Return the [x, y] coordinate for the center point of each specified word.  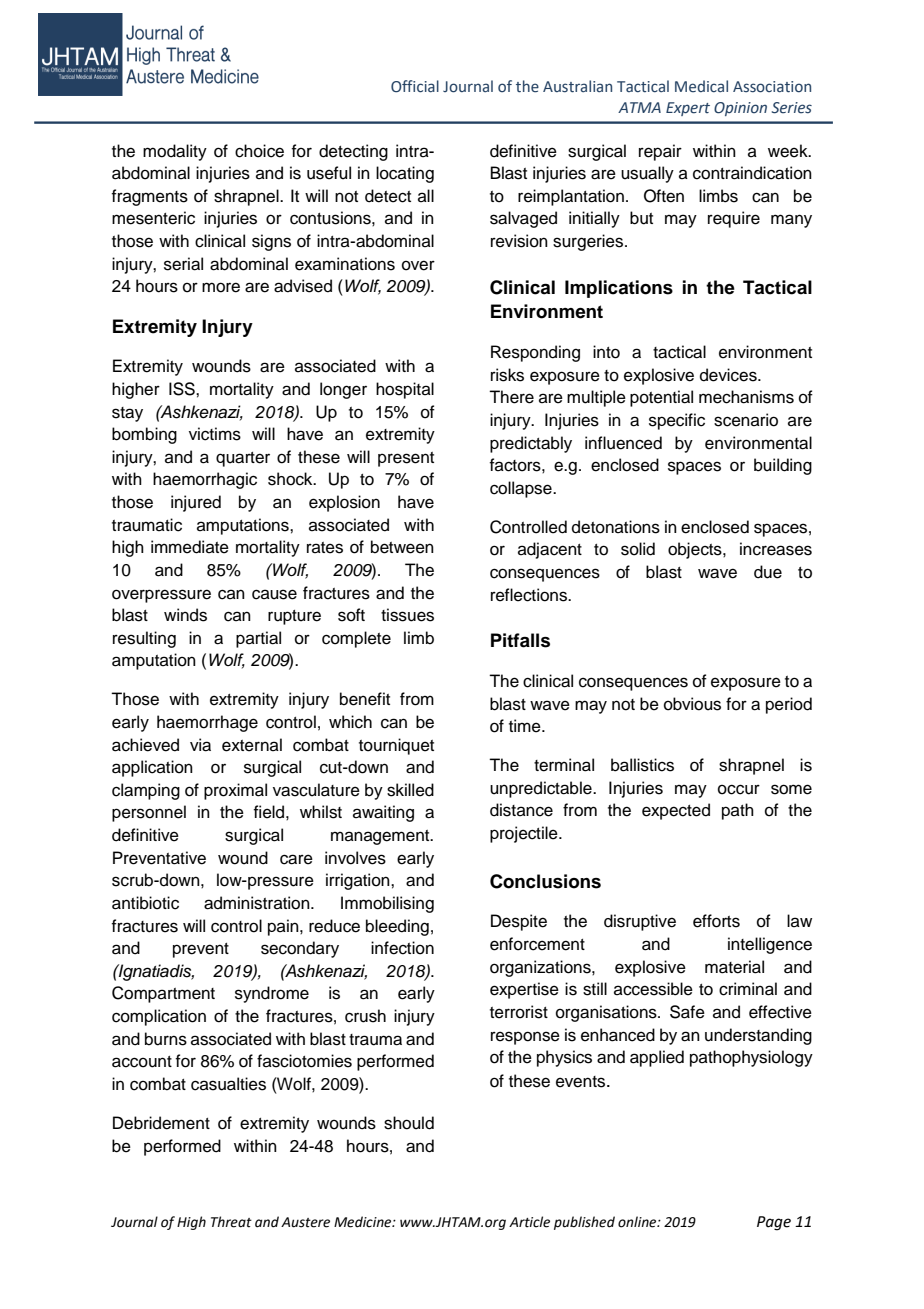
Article [529, 1222]
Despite [519, 922]
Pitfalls [520, 640]
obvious [692, 704]
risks [507, 375]
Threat [231, 1222]
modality [175, 152]
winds [185, 615]
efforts [716, 921]
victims [215, 434]
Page [774, 1223]
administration [258, 903]
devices [729, 375]
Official [415, 86]
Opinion [740, 109]
